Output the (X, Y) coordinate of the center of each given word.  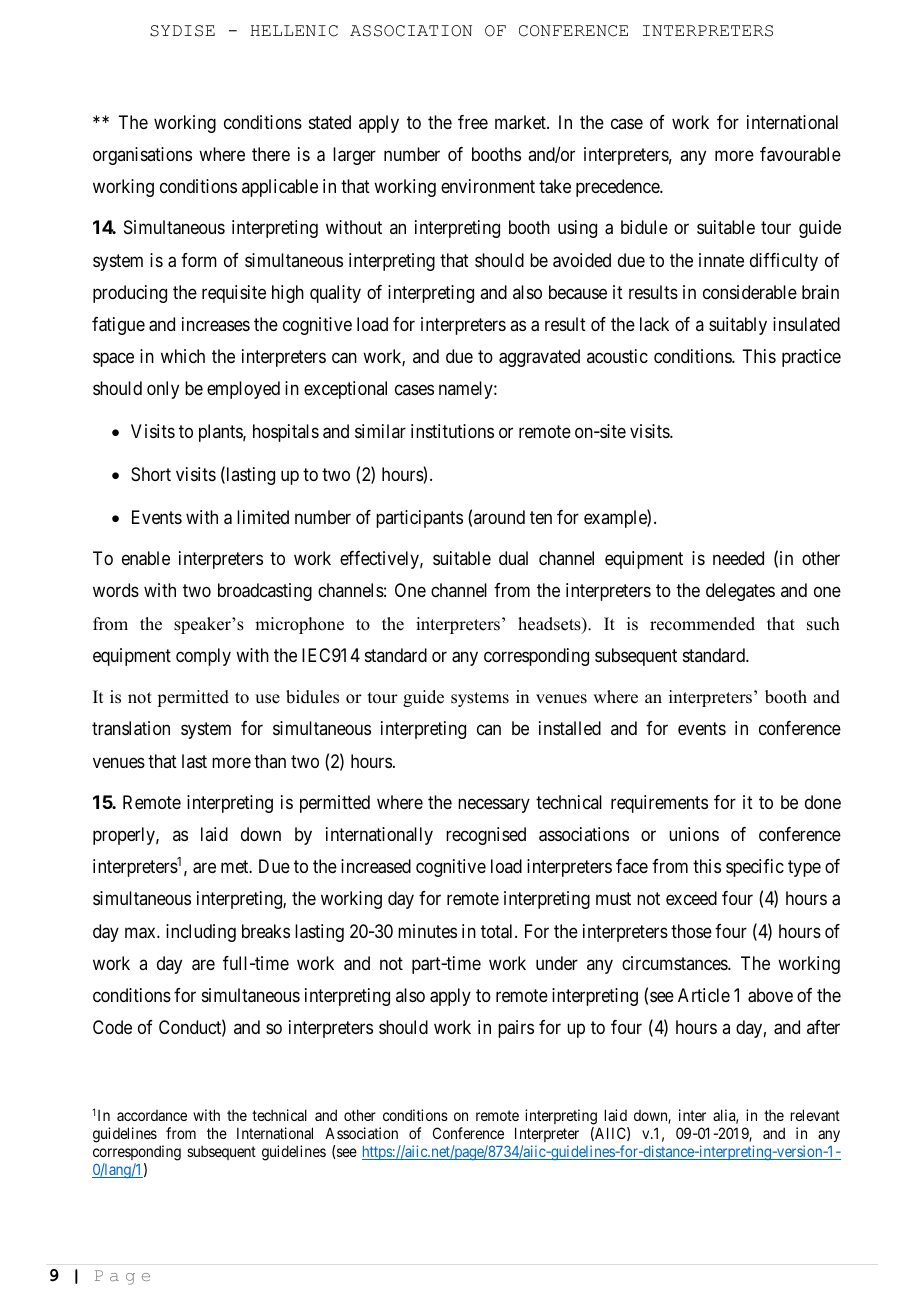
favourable (800, 154)
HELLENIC (294, 31)
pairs (516, 1029)
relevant (815, 1115)
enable (146, 558)
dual (513, 558)
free (473, 122)
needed (738, 558)
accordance (152, 1115)
